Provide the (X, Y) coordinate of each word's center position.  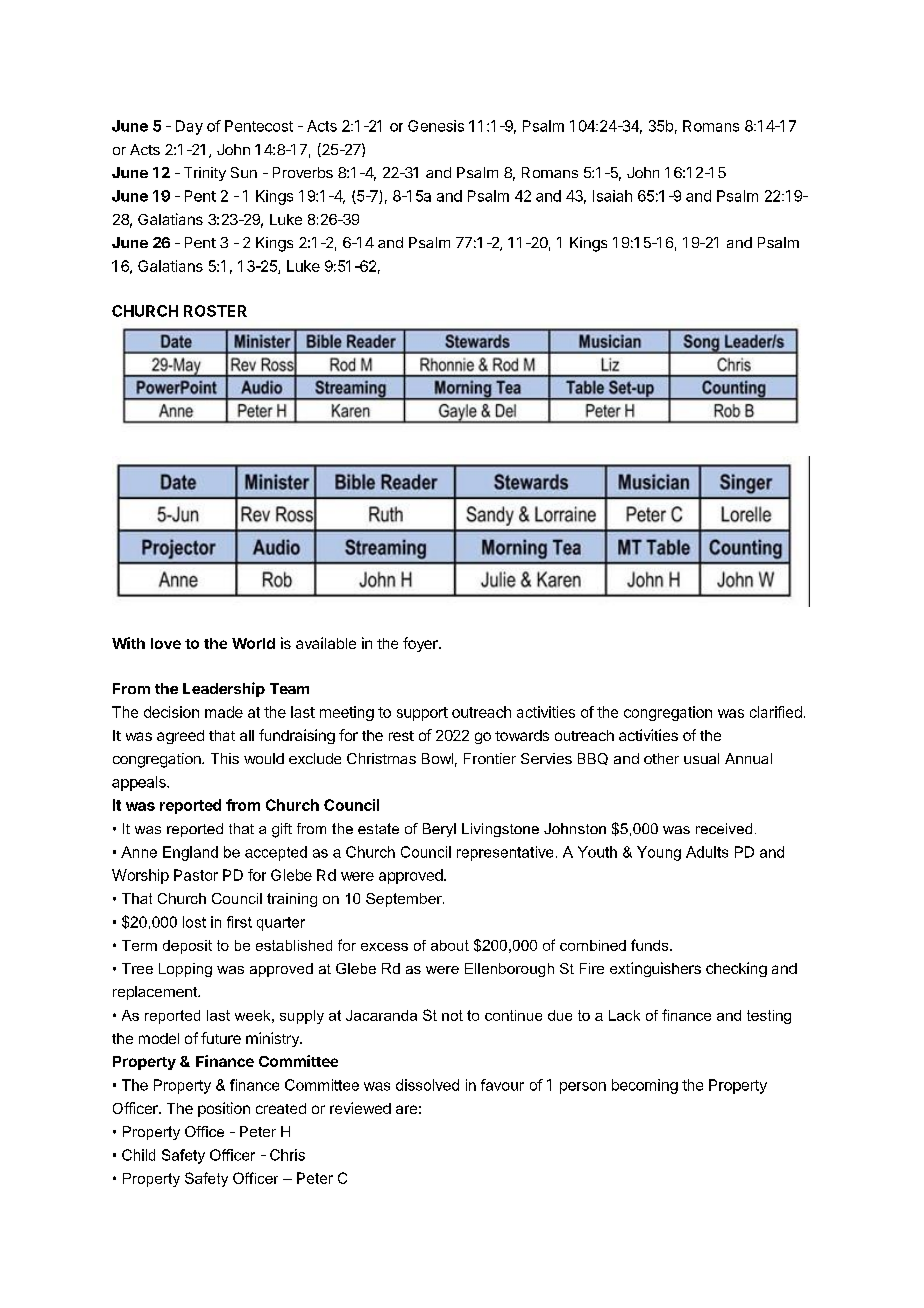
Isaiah (612, 196)
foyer (421, 644)
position (224, 1109)
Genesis (436, 126)
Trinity (205, 174)
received (724, 828)
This (225, 758)
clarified (776, 712)
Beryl (439, 830)
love (166, 643)
